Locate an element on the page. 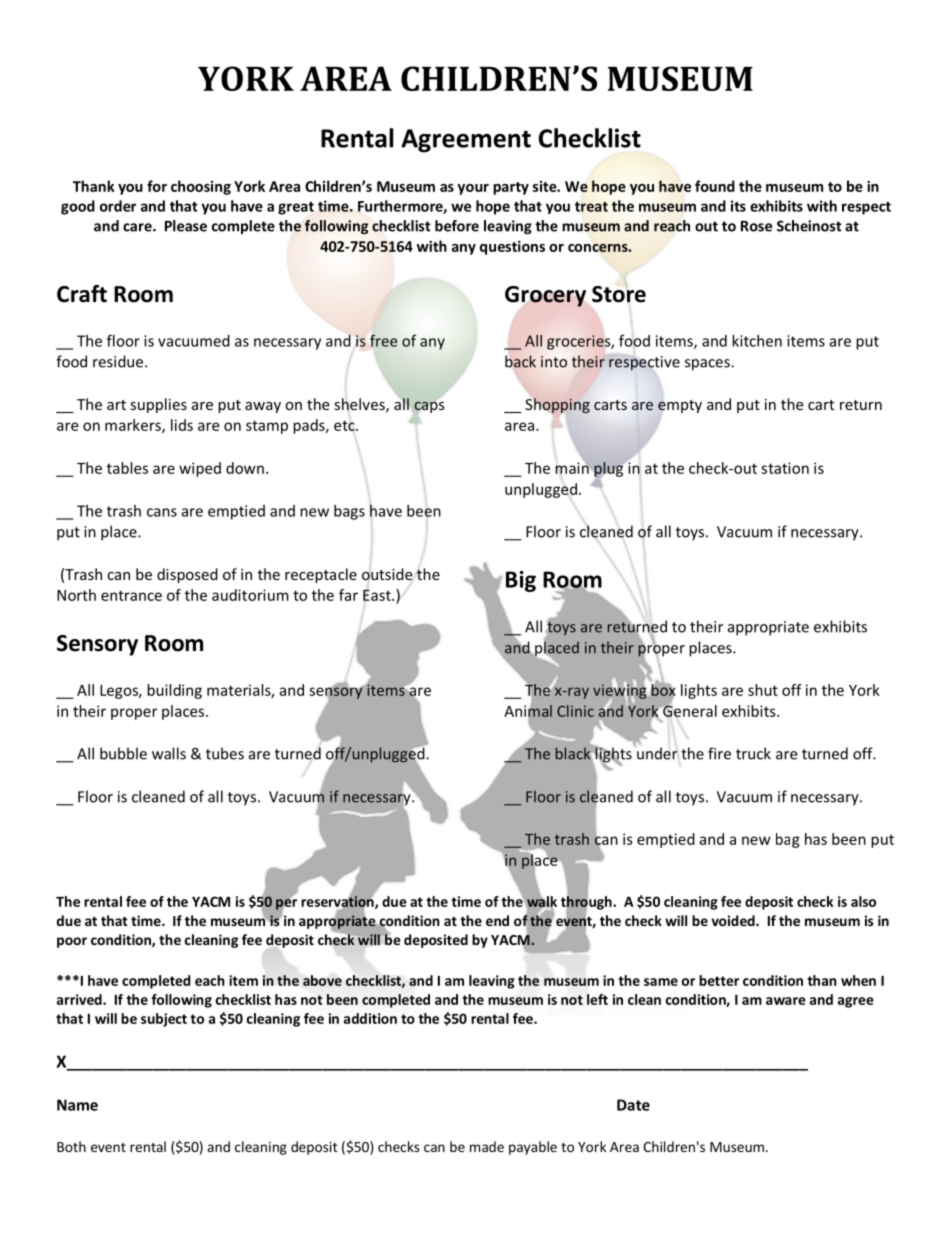 The height and width of the image is (1233, 952). voided is located at coordinates (734, 920).
